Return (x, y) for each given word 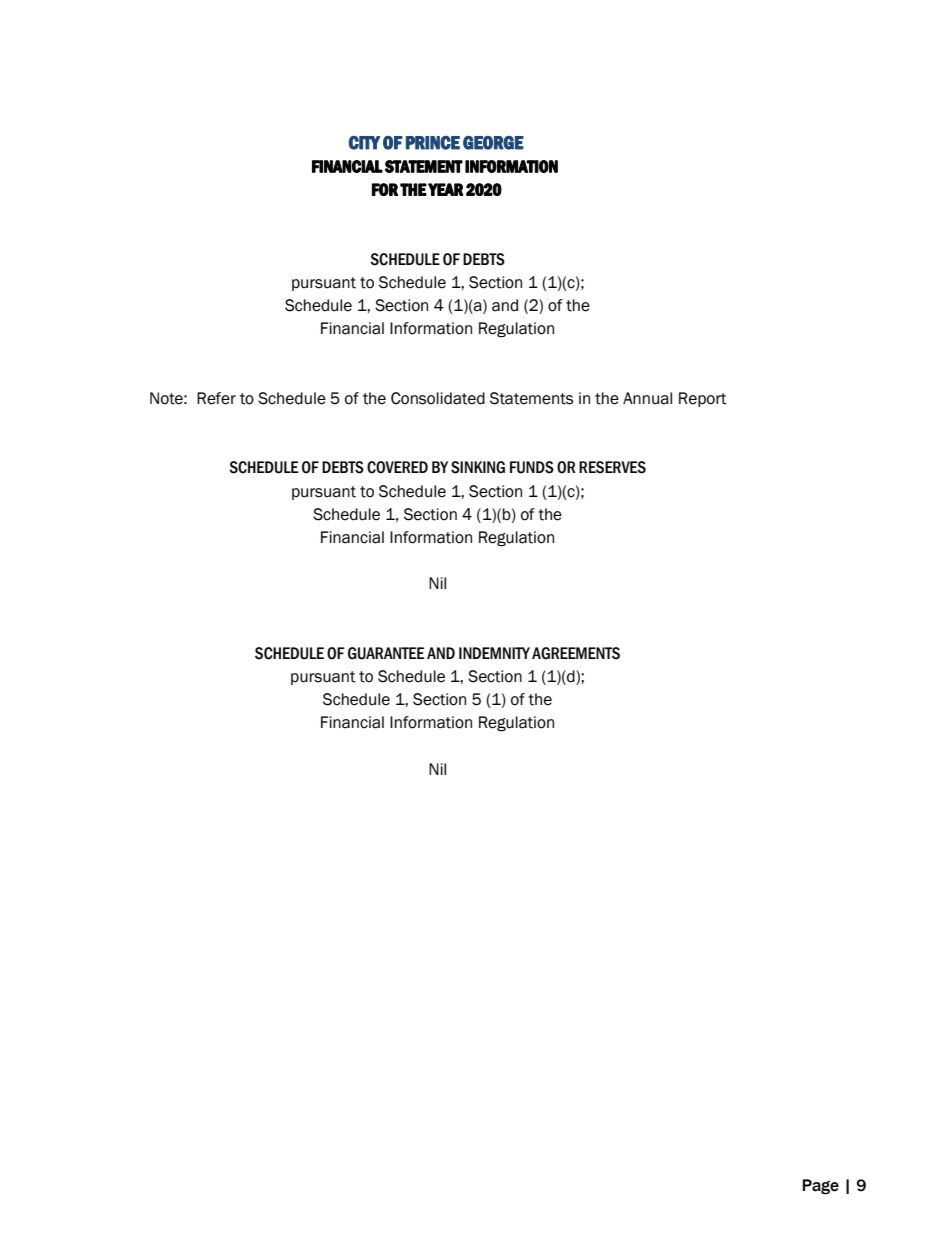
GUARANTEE (386, 653)
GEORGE (493, 143)
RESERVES (612, 467)
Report (703, 399)
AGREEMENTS (576, 653)
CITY (364, 143)
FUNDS (532, 467)
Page (820, 1187)
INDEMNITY (494, 653)
